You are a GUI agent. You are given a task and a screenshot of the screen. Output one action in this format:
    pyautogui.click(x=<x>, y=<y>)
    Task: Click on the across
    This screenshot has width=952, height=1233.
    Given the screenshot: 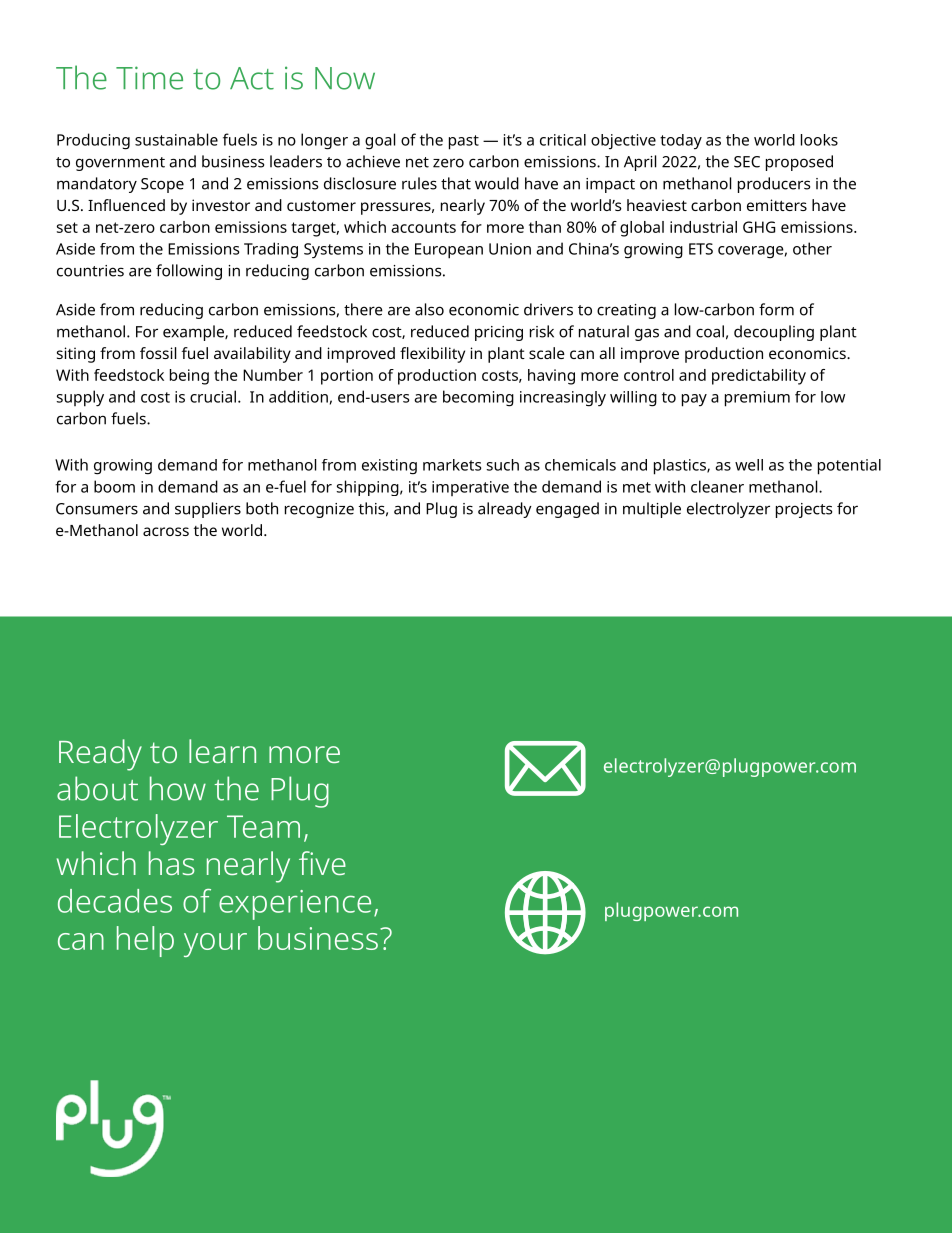 What is the action you would take?
    pyautogui.click(x=166, y=531)
